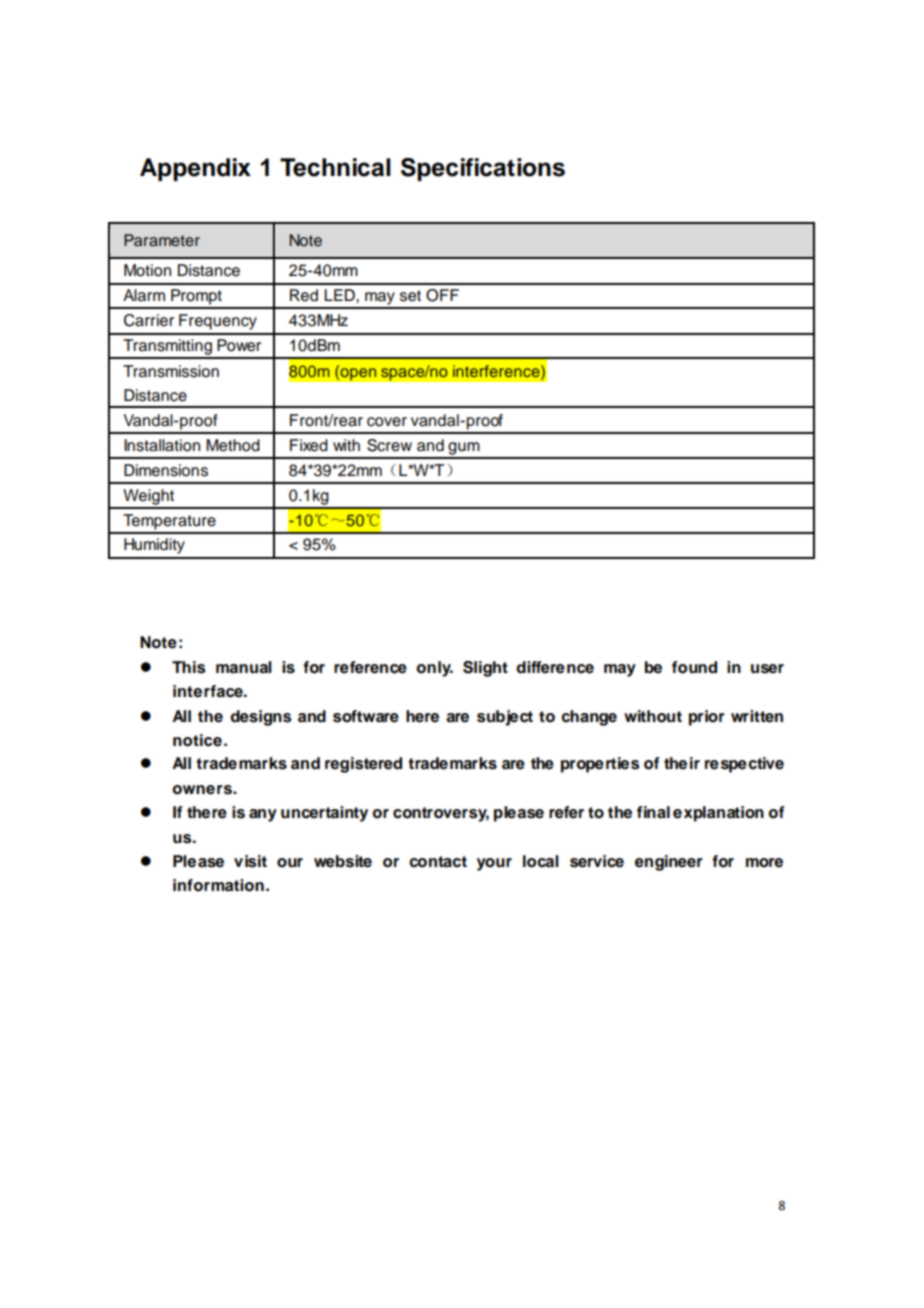 The width and height of the screenshot is (924, 1308). I want to click on Appendix, so click(195, 169).
